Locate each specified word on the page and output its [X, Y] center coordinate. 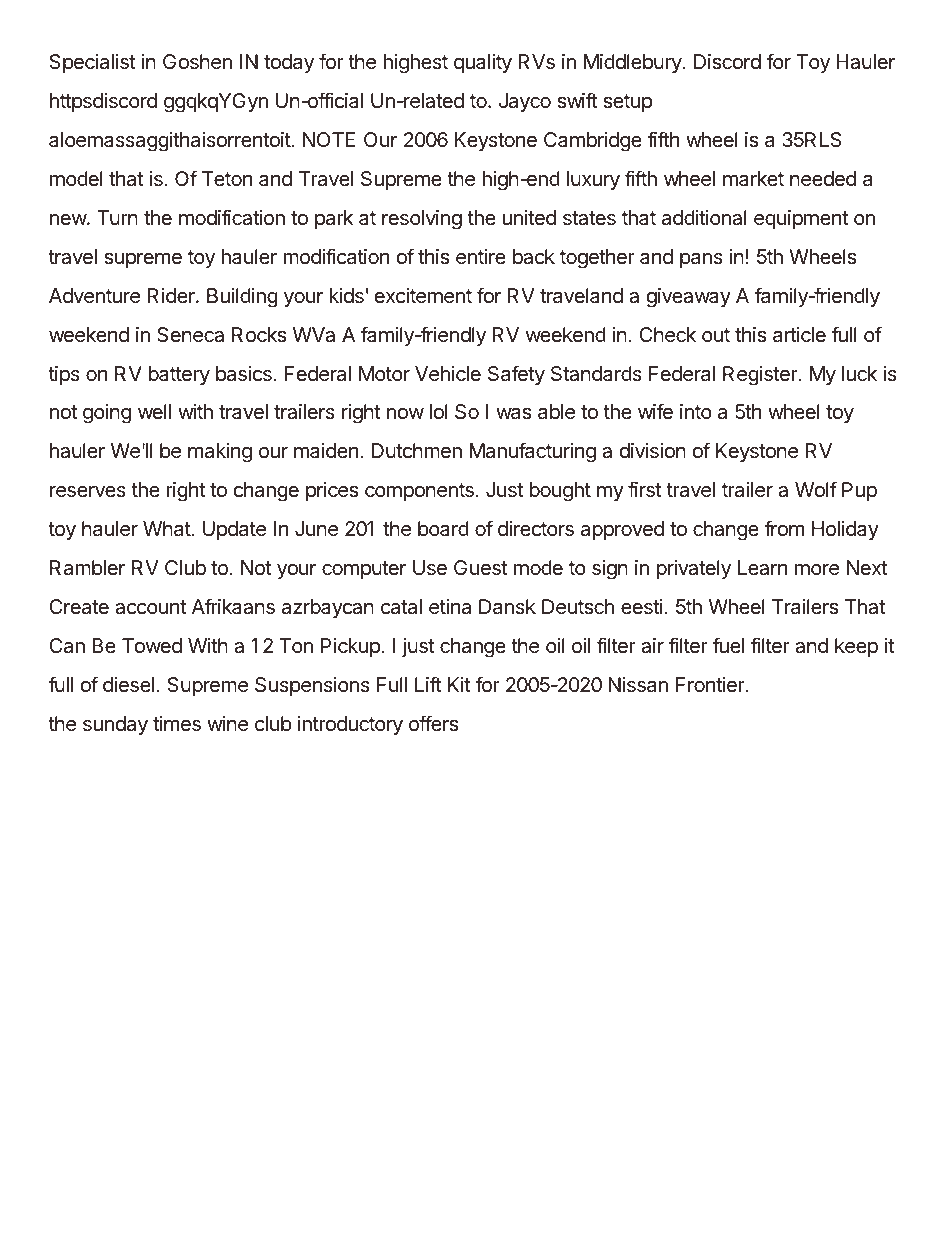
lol [439, 411]
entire [481, 257]
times [177, 724]
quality [483, 63]
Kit [459, 684]
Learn [762, 568]
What [167, 528]
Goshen [197, 62]
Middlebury [634, 63]
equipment [801, 219]
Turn [117, 217]
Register [761, 376]
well [154, 411]
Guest [481, 568]
